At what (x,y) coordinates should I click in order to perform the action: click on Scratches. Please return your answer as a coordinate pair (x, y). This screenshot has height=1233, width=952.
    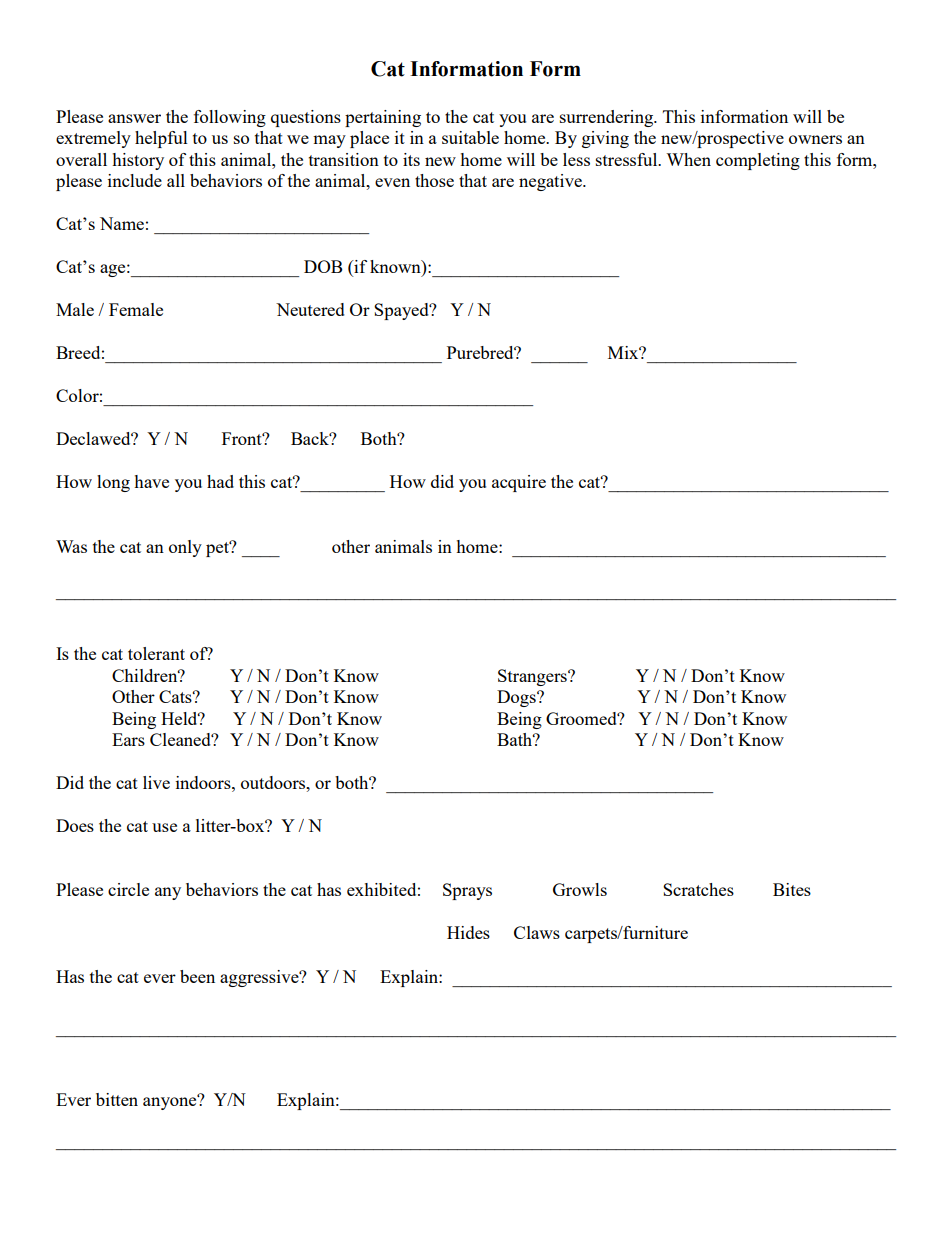
    Looking at the image, I should click on (698, 889).
